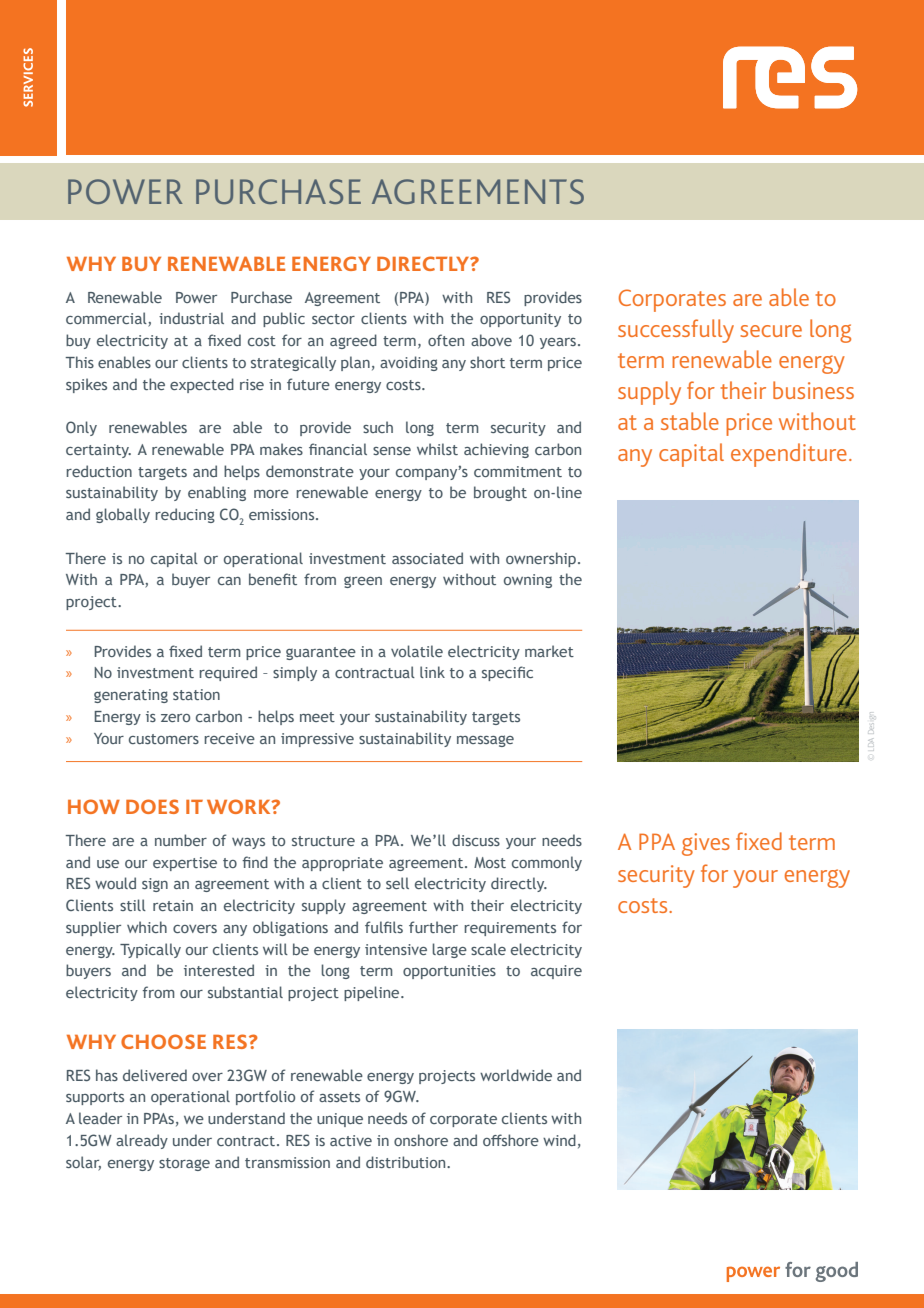 The height and width of the screenshot is (1308, 924). I want to click on gives, so click(706, 844).
